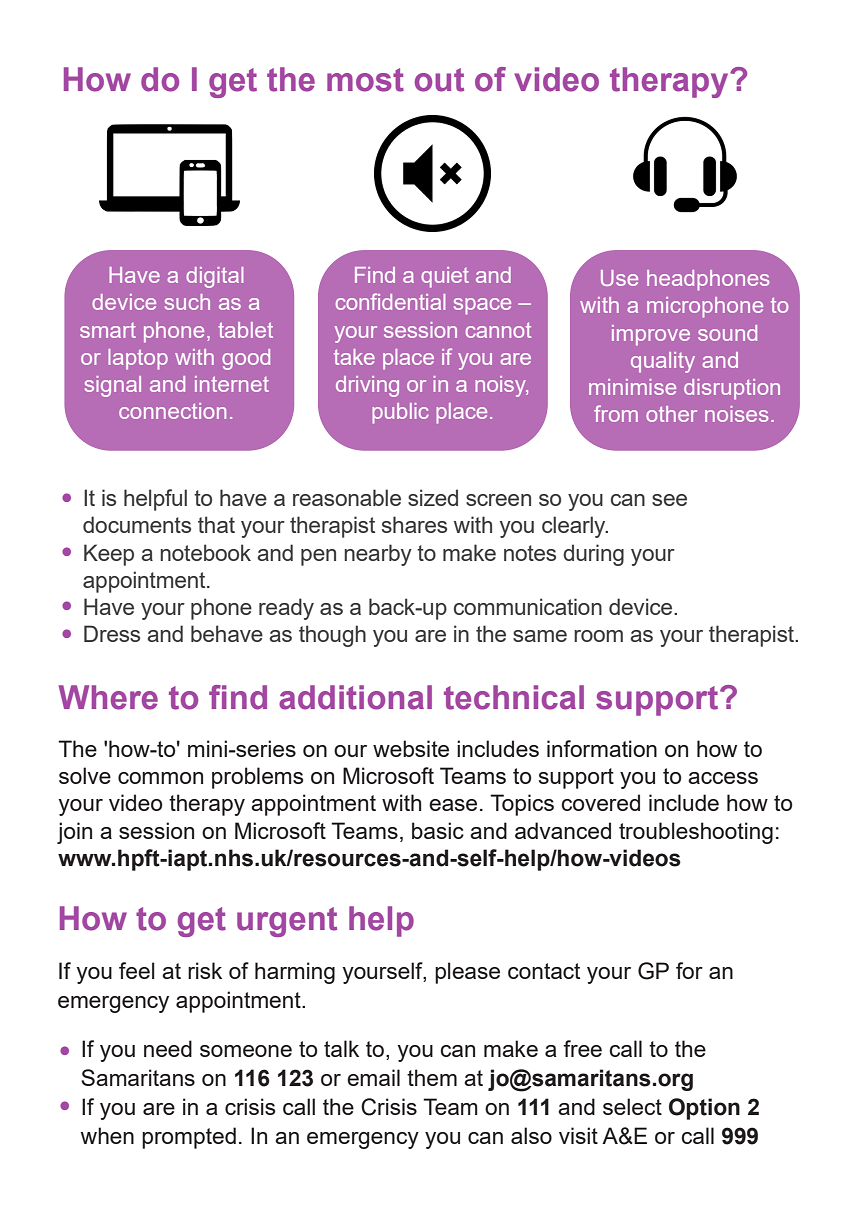  Describe the element at coordinates (439, 80) in the screenshot. I see `out` at that location.
